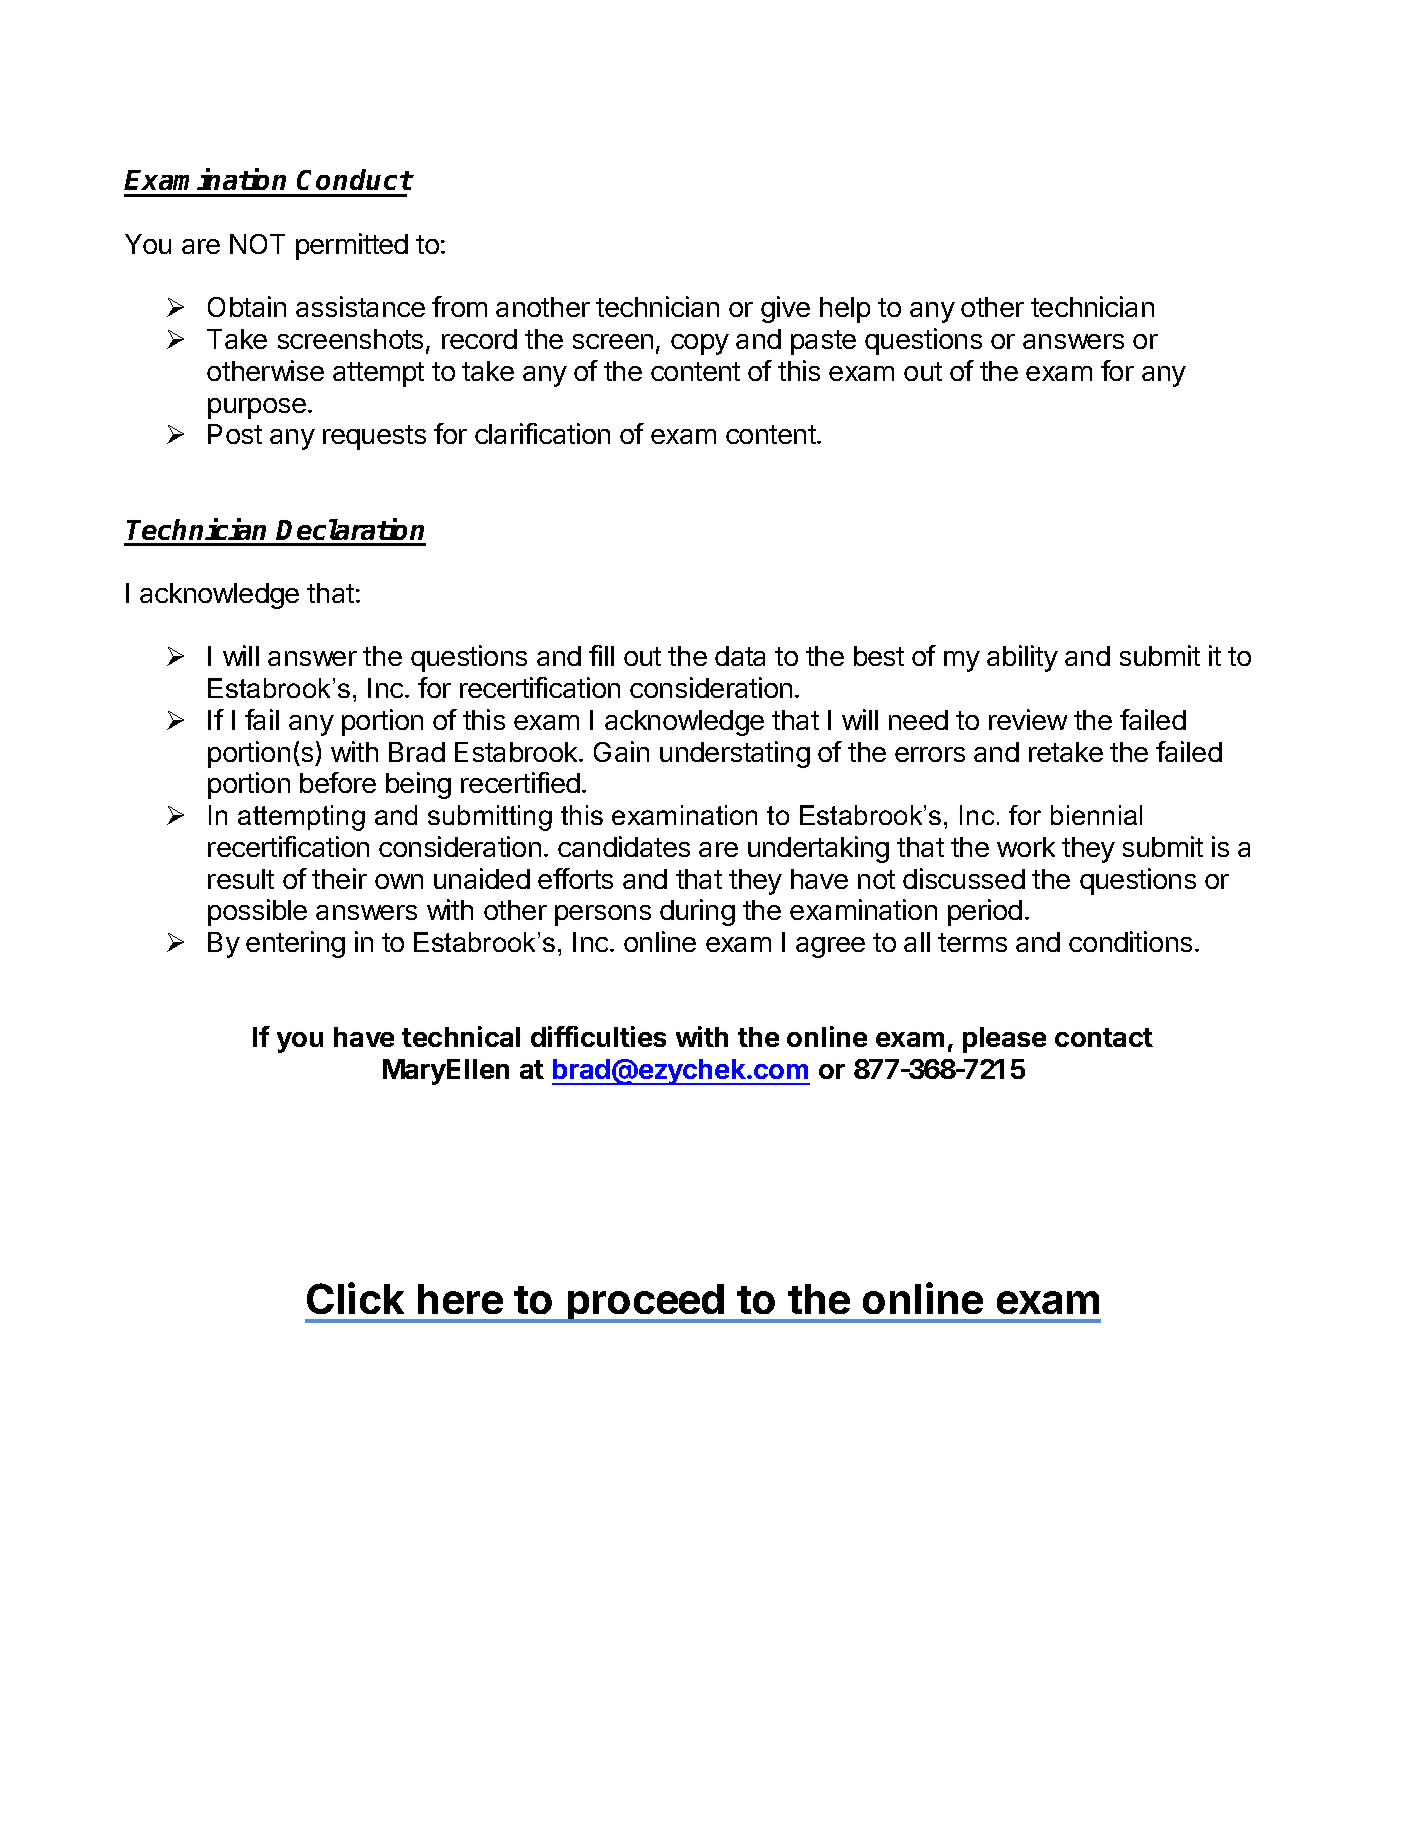 The image size is (1407, 1821). What do you see at coordinates (374, 437) in the screenshot?
I see `requests` at bounding box center [374, 437].
